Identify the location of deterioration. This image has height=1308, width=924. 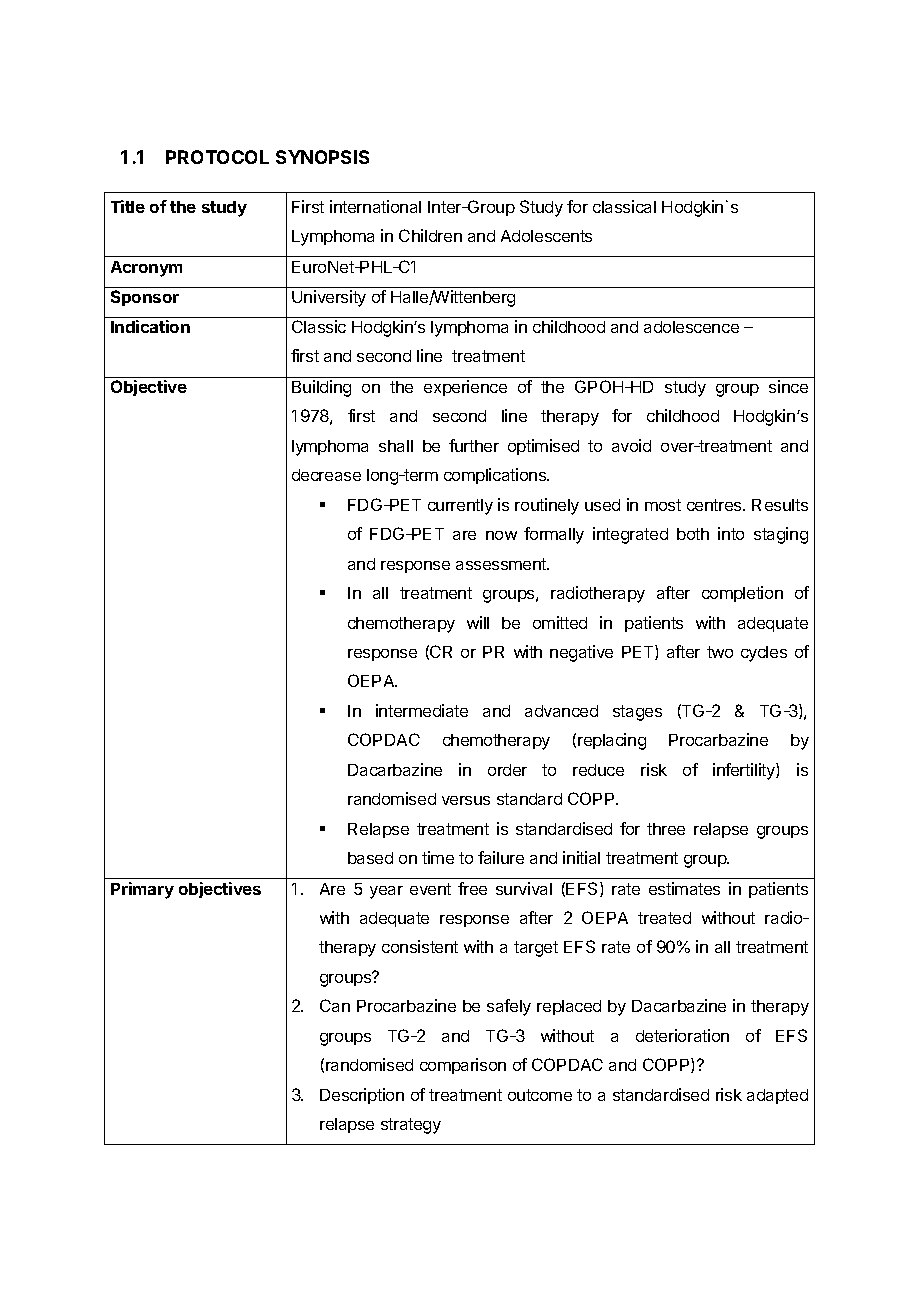
(682, 1035).
